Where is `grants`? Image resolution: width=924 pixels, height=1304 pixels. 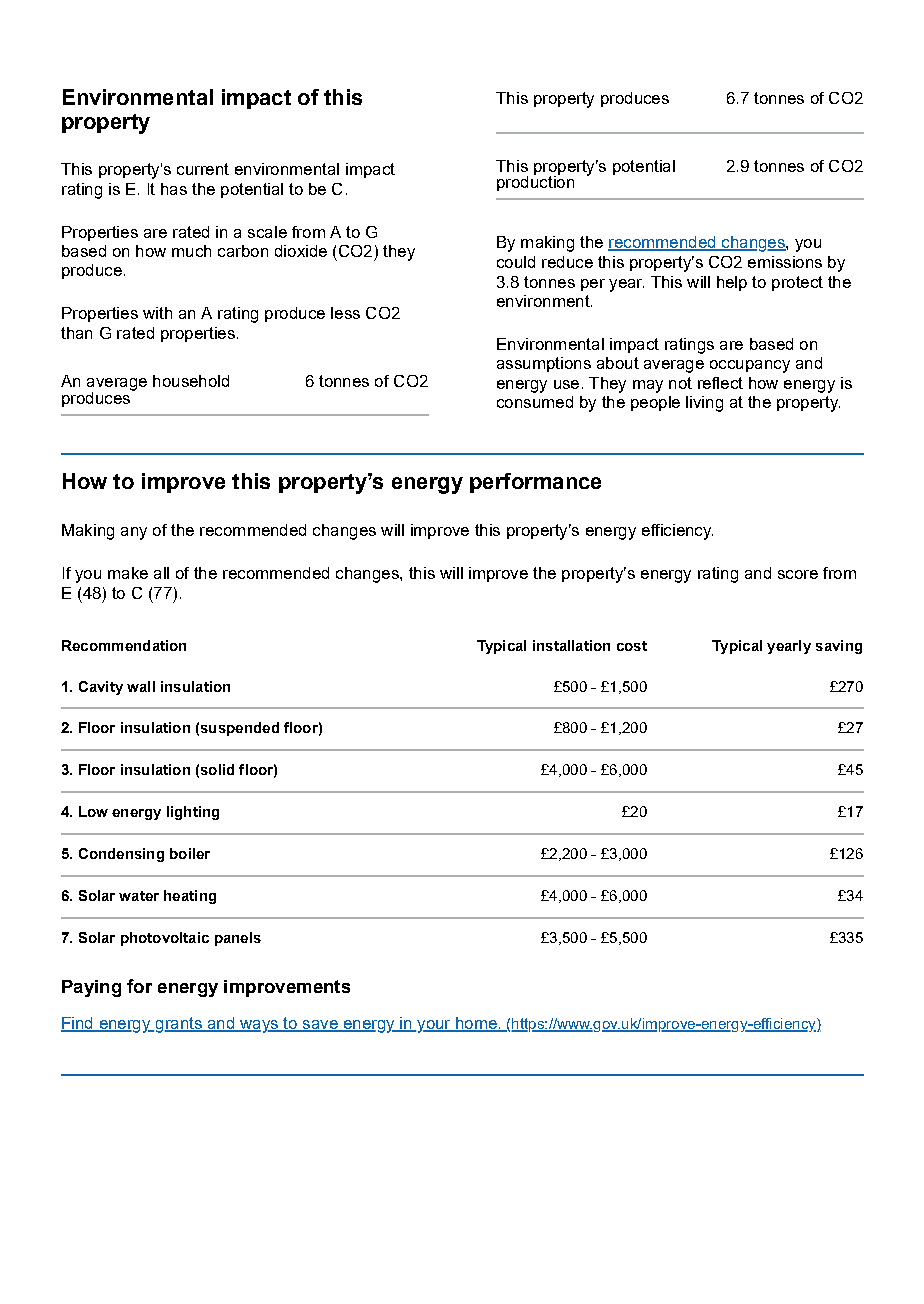
grants is located at coordinates (178, 1025).
